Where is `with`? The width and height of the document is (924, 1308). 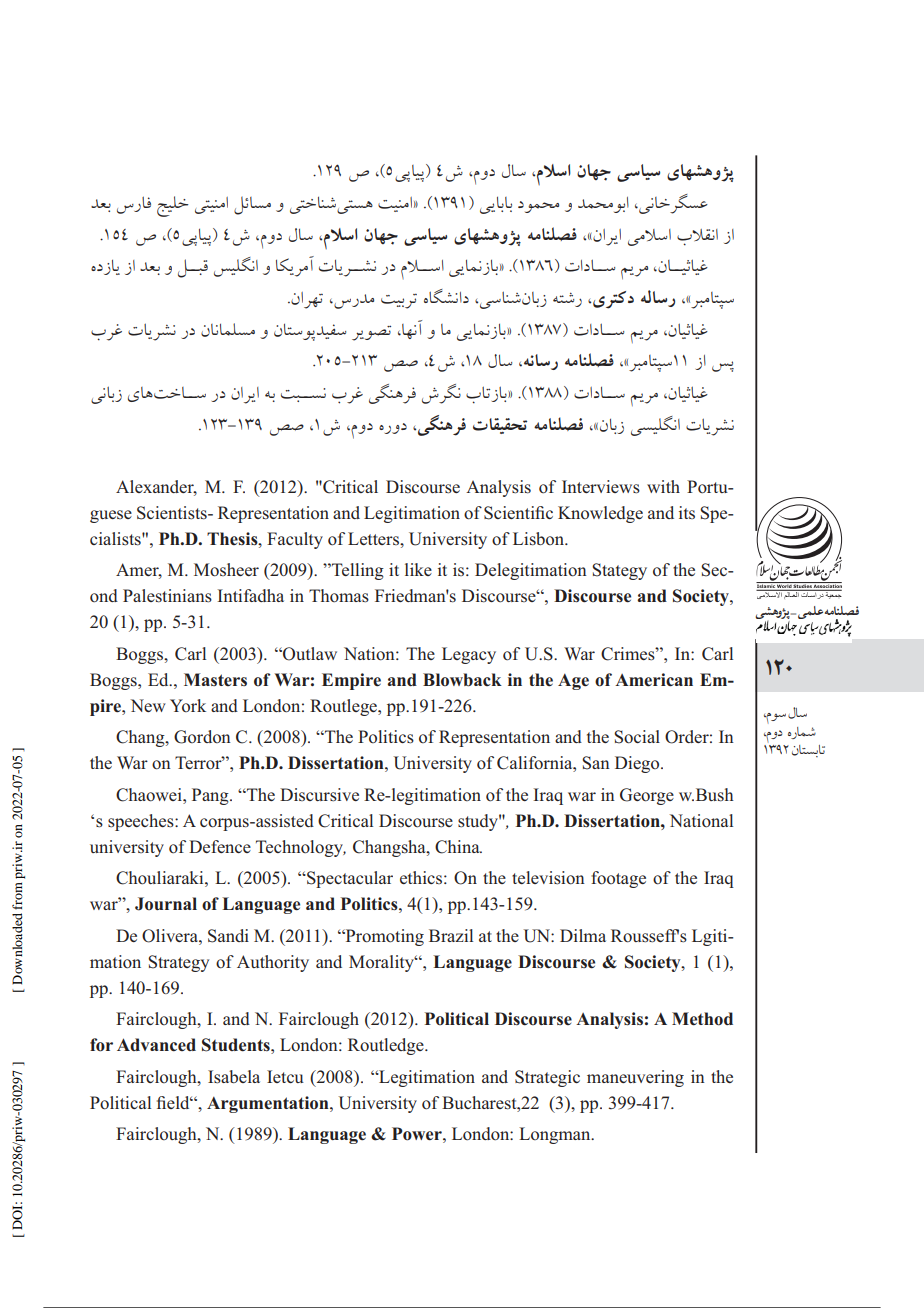 with is located at coordinates (663, 486).
